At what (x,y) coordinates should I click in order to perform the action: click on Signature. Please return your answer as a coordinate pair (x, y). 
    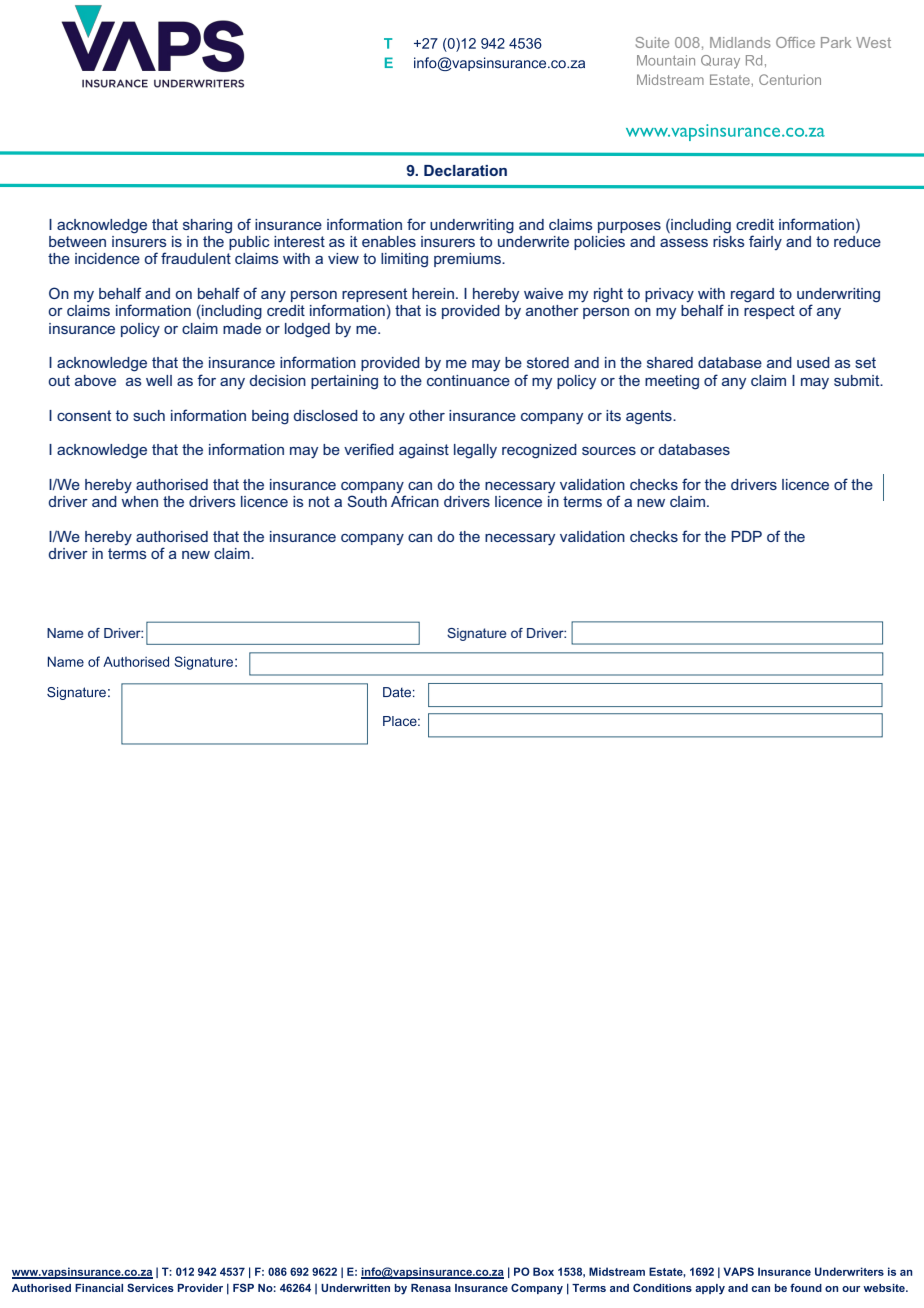
    Looking at the image, I should click on (476, 634).
